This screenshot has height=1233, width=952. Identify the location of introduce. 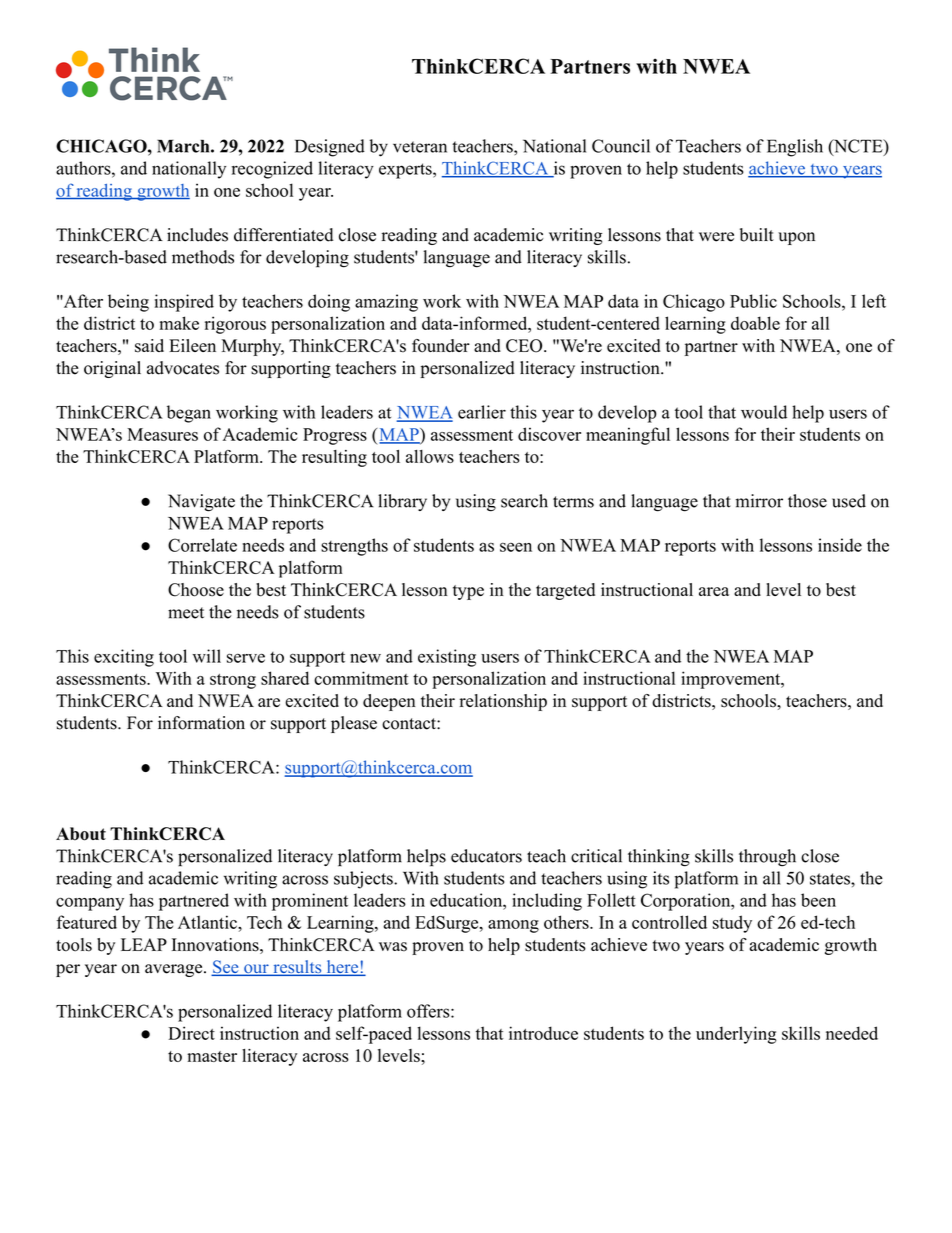
(543, 1033).
